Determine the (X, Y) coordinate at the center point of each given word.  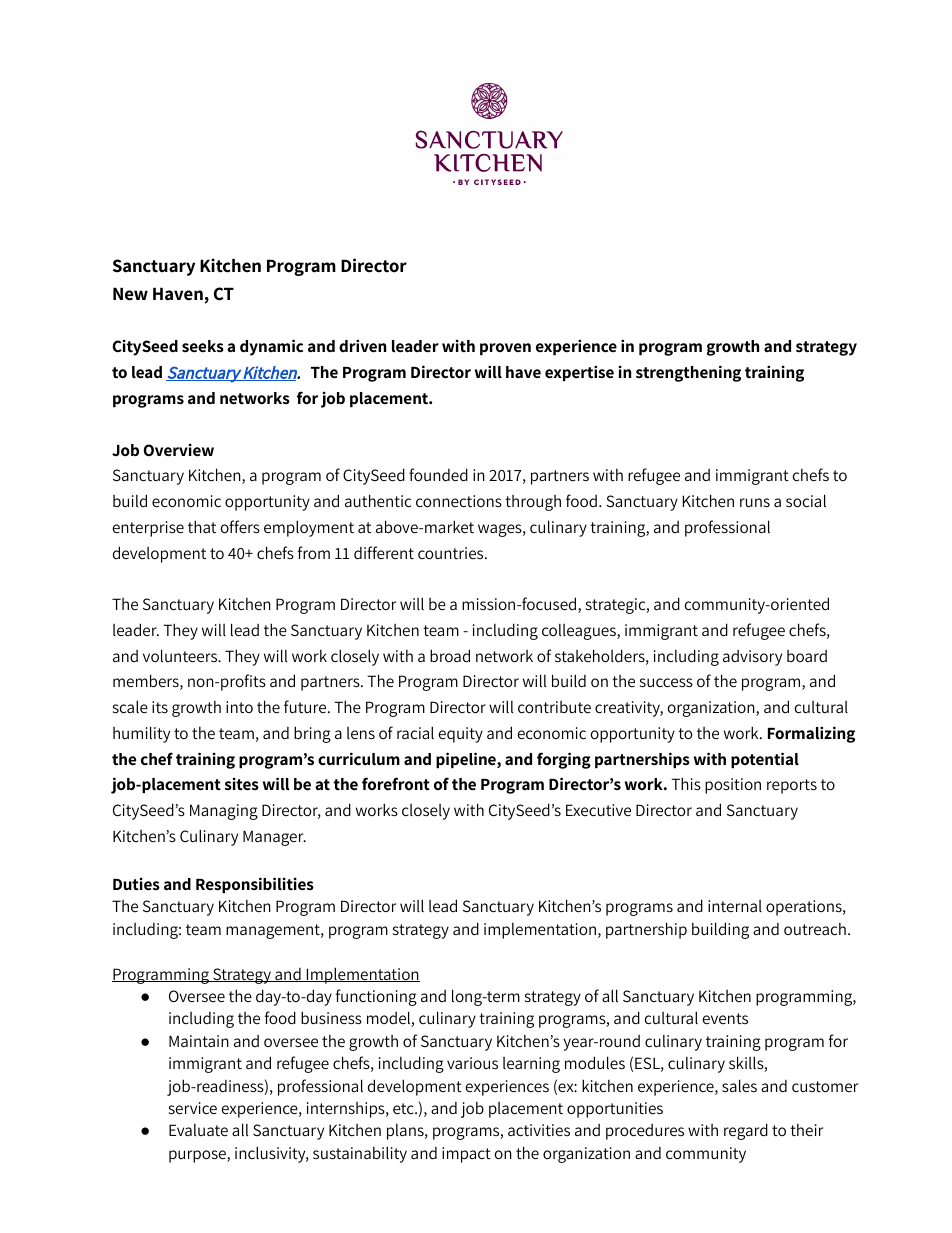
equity (461, 735)
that (202, 526)
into (239, 707)
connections (459, 501)
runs (755, 502)
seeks (203, 346)
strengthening (688, 373)
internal (735, 906)
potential (765, 760)
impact (466, 1155)
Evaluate (198, 1130)
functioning (376, 997)
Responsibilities (255, 885)
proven (505, 349)
